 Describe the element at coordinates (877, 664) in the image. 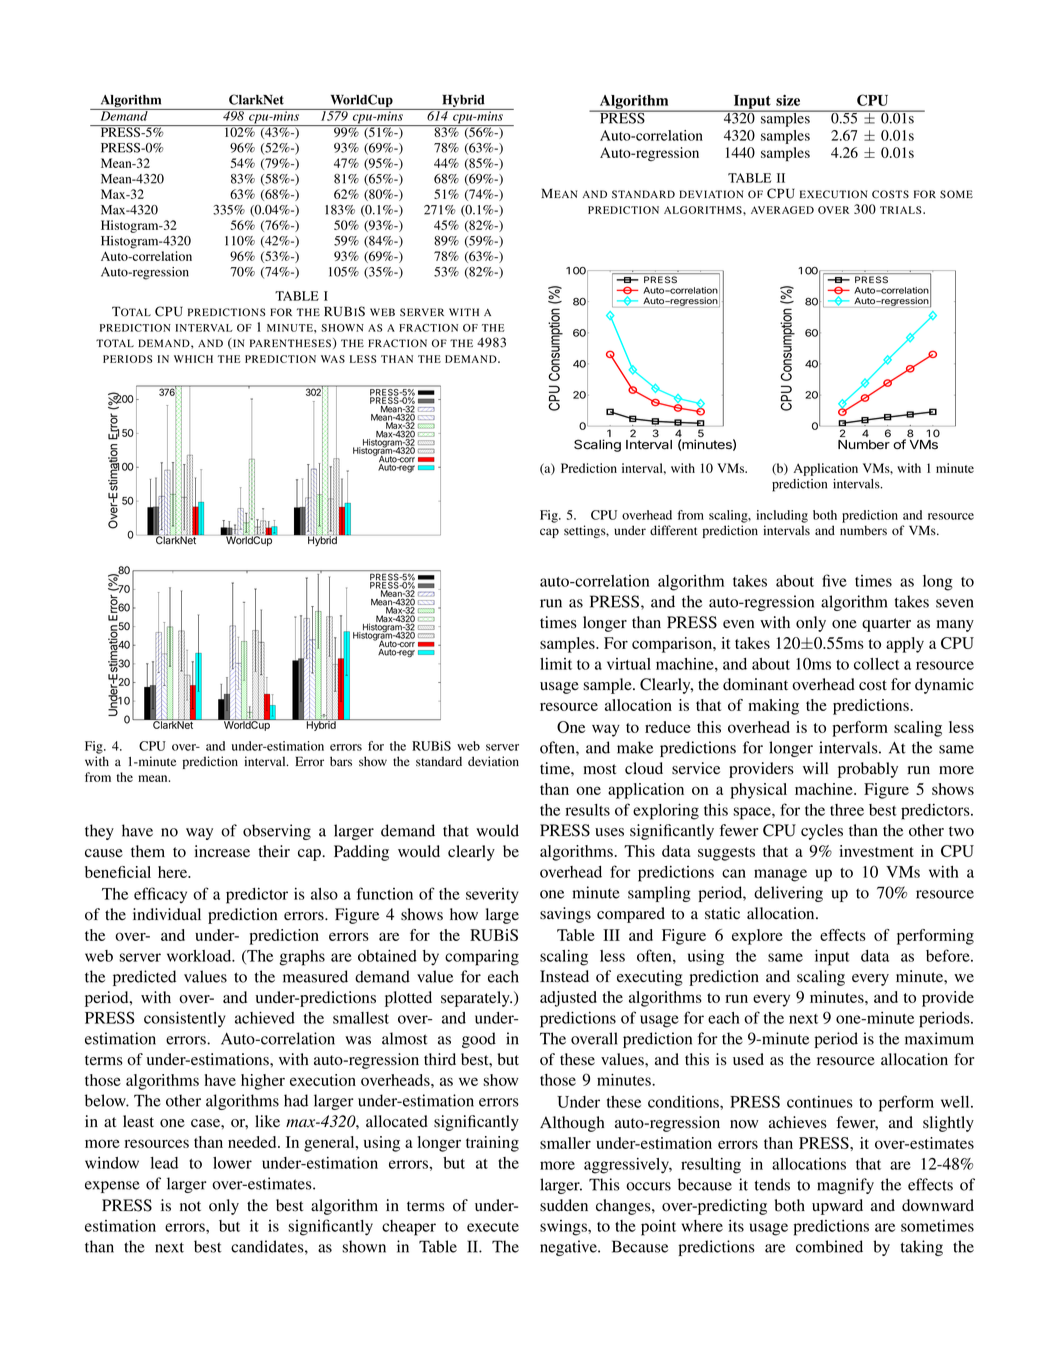

I see `collect` at that location.
